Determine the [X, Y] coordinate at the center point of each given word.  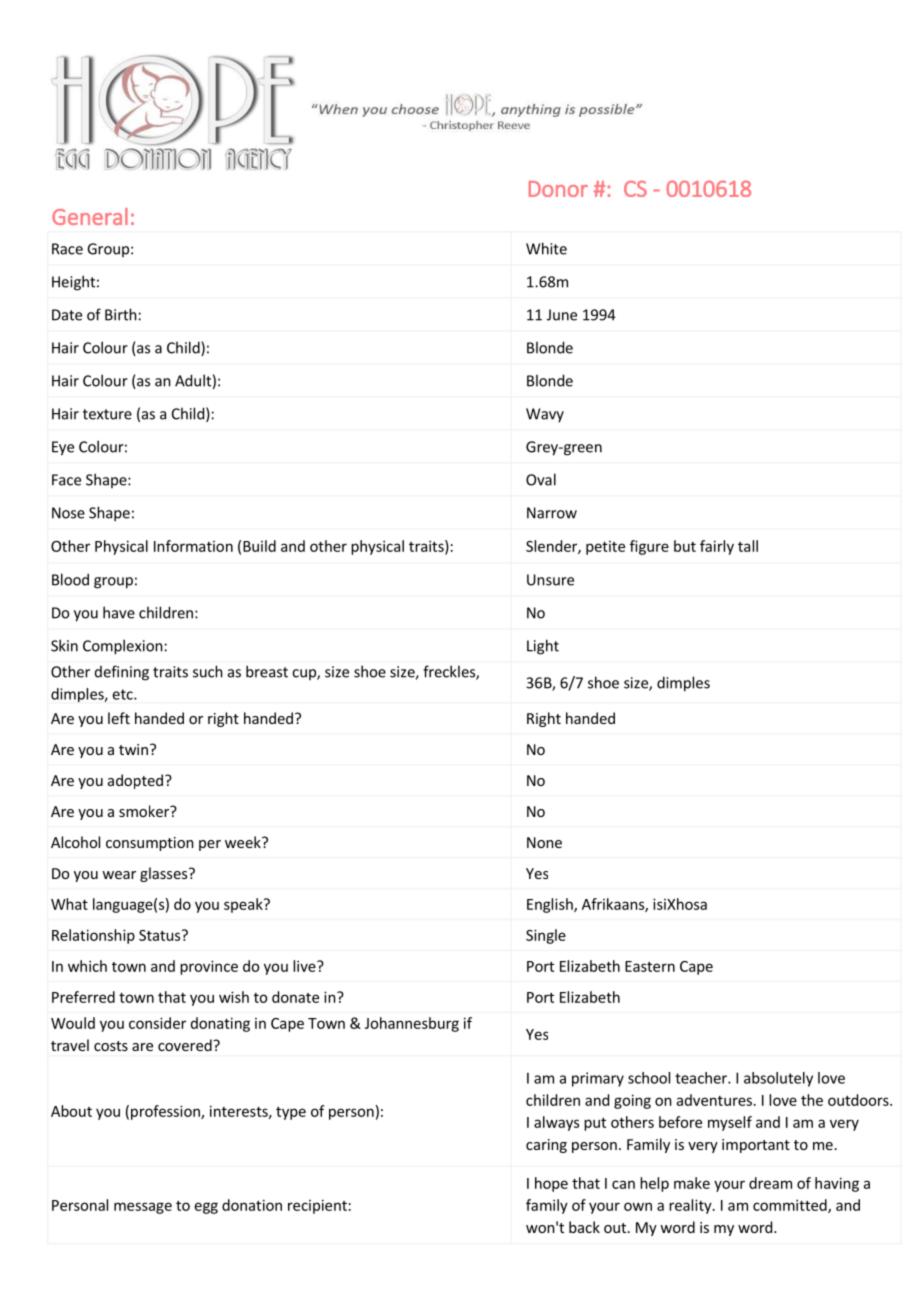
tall [748, 546]
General [90, 216]
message [143, 1208]
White [546, 248]
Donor [558, 189]
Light [543, 647]
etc [124, 694]
